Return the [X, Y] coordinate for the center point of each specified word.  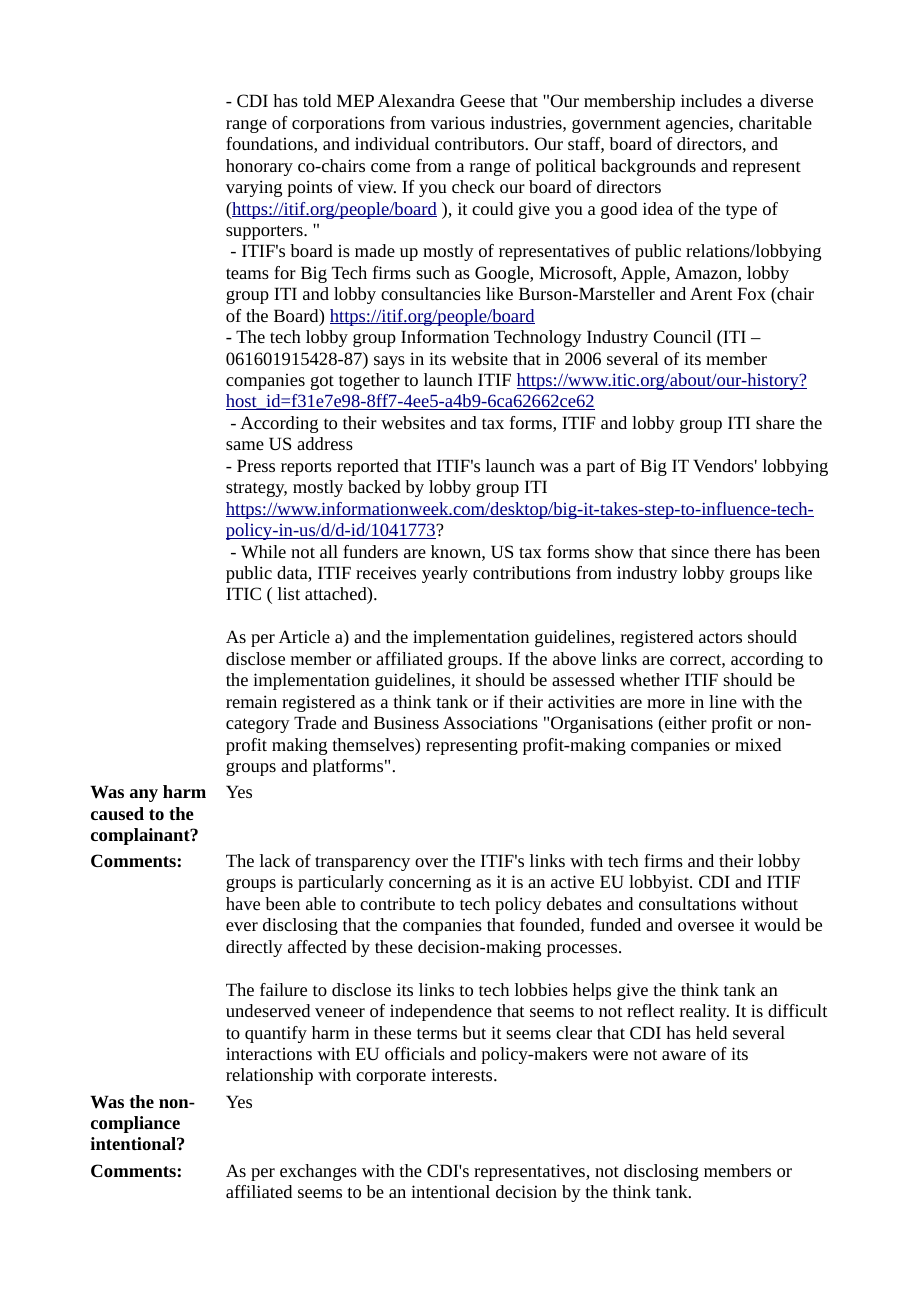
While [263, 551]
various [457, 122]
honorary [259, 167]
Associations [490, 722]
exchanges [318, 1172]
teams [247, 273]
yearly [445, 574]
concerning [430, 884]
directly [254, 948]
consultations [687, 903]
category [258, 725]
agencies [698, 125]
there [732, 551]
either [685, 722]
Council [682, 336]
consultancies [431, 293]
